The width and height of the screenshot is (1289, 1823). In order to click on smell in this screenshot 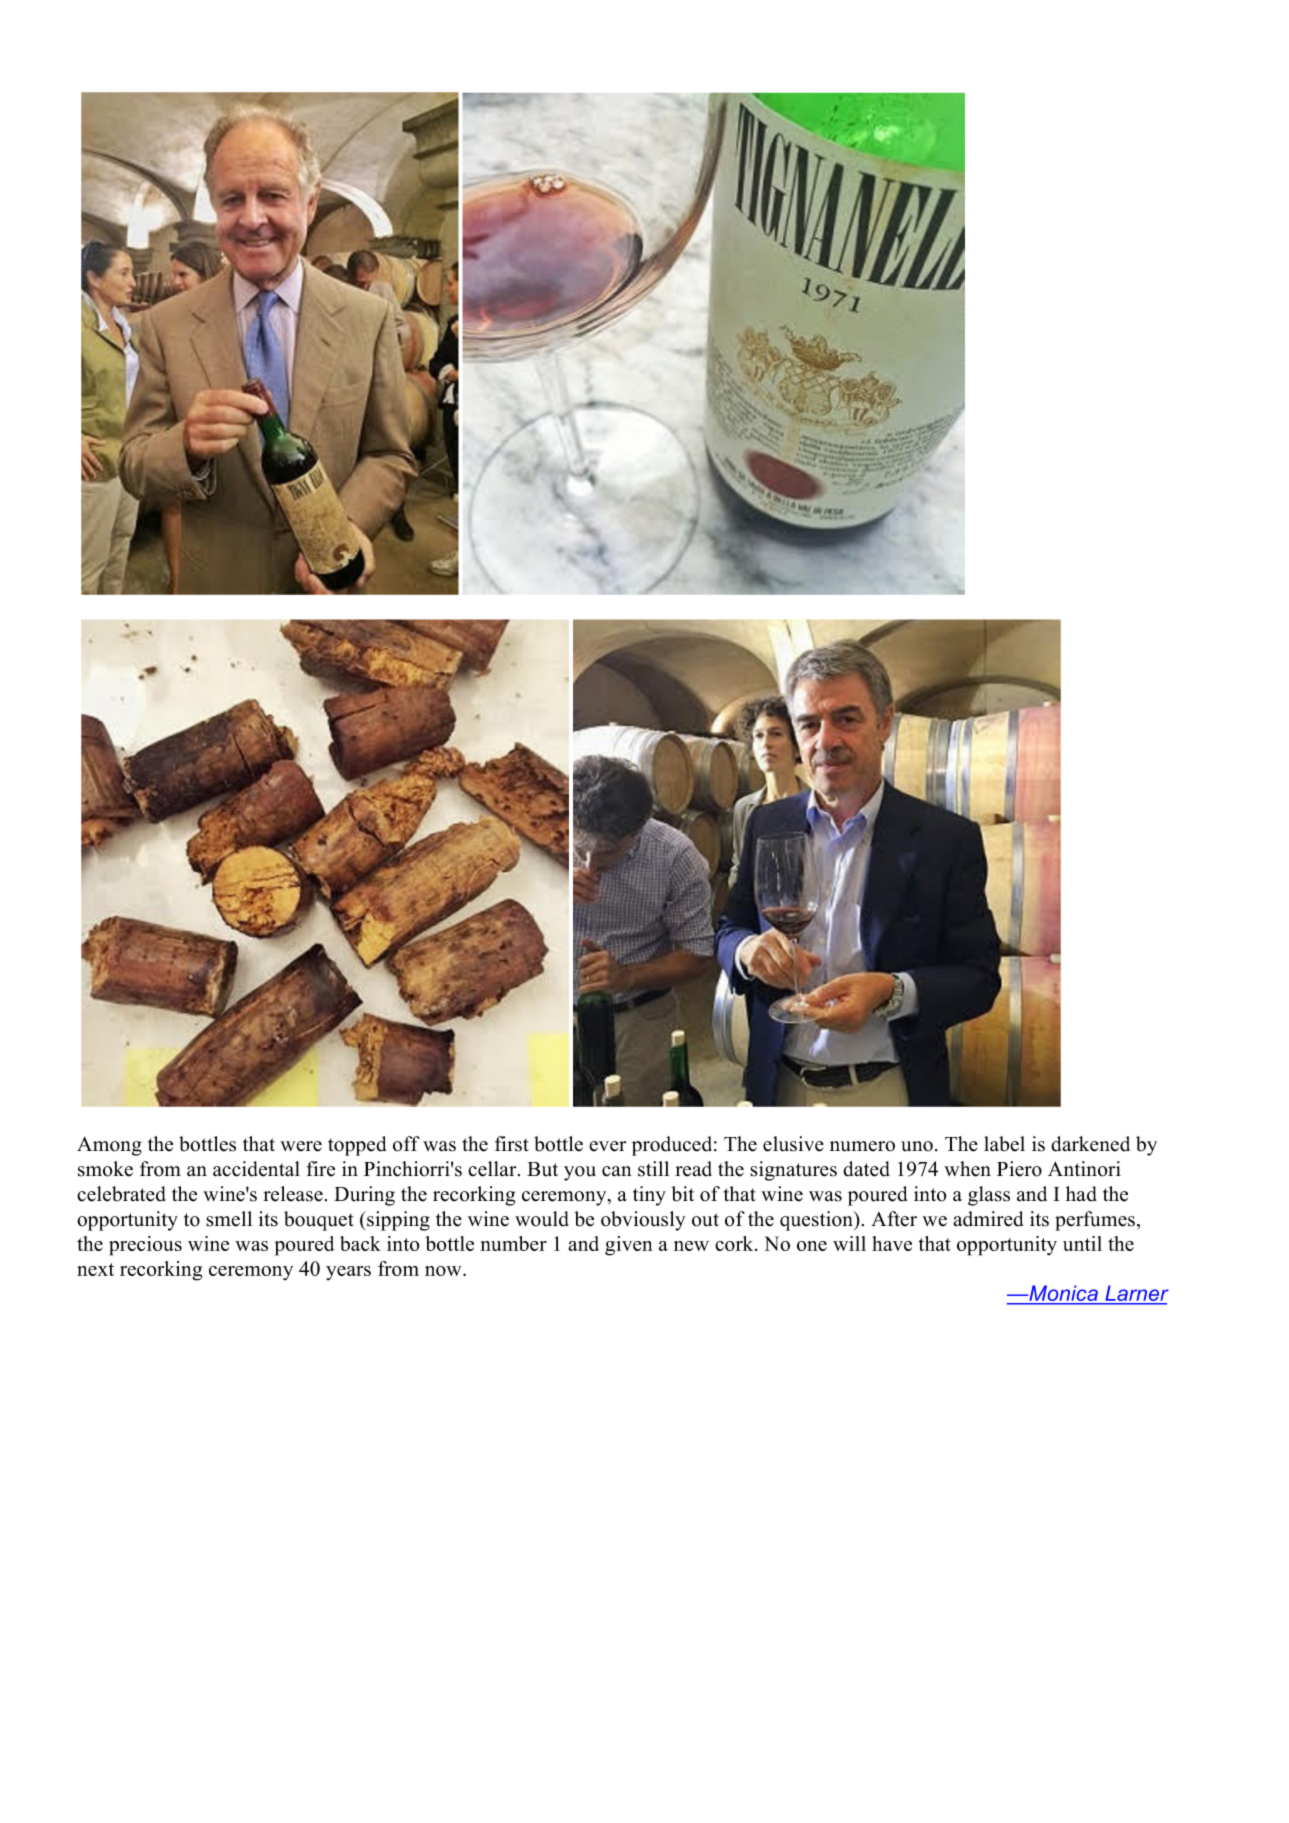, I will do `click(229, 1219)`.
